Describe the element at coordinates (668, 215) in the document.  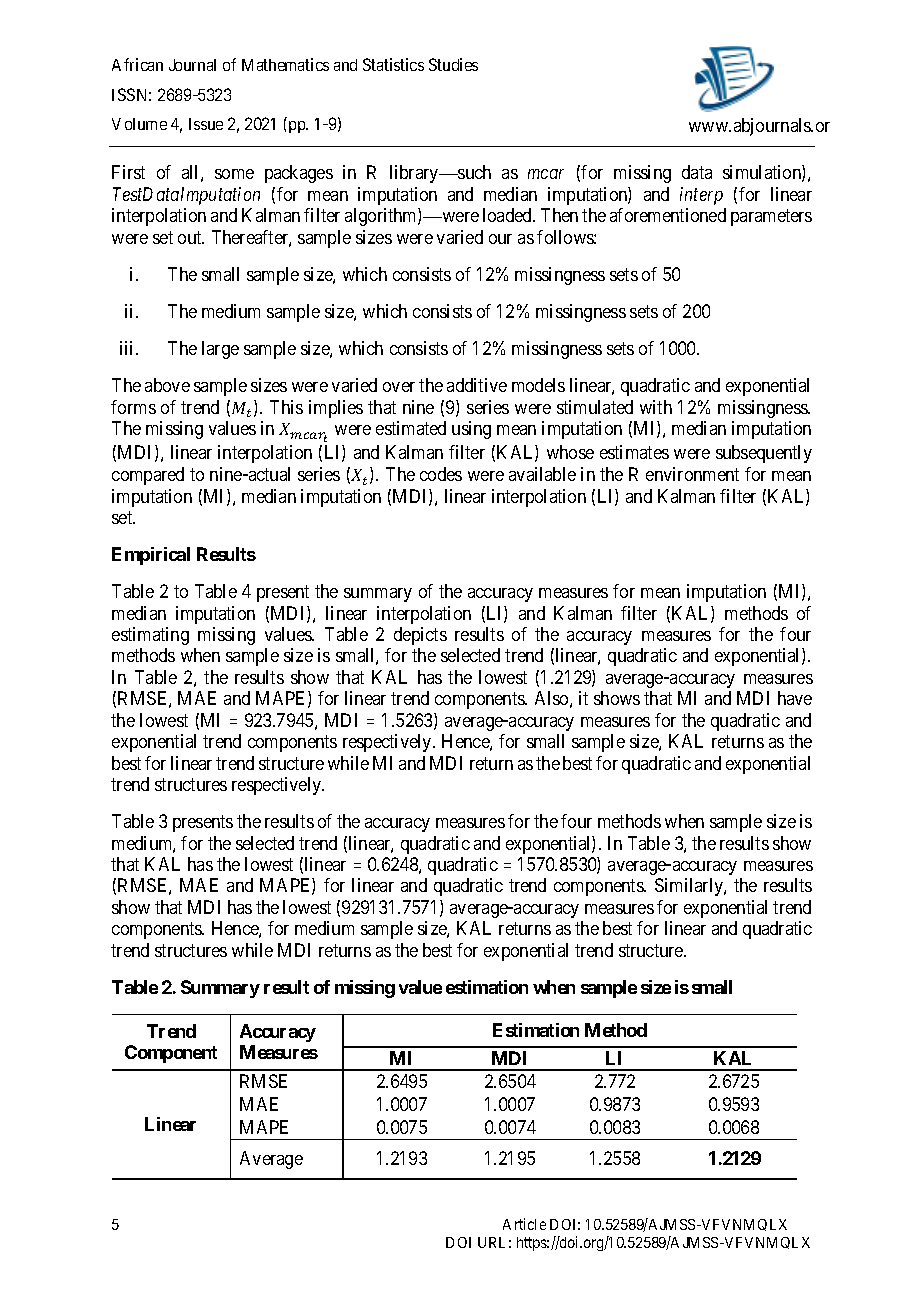
I see `aforementioned` at that location.
